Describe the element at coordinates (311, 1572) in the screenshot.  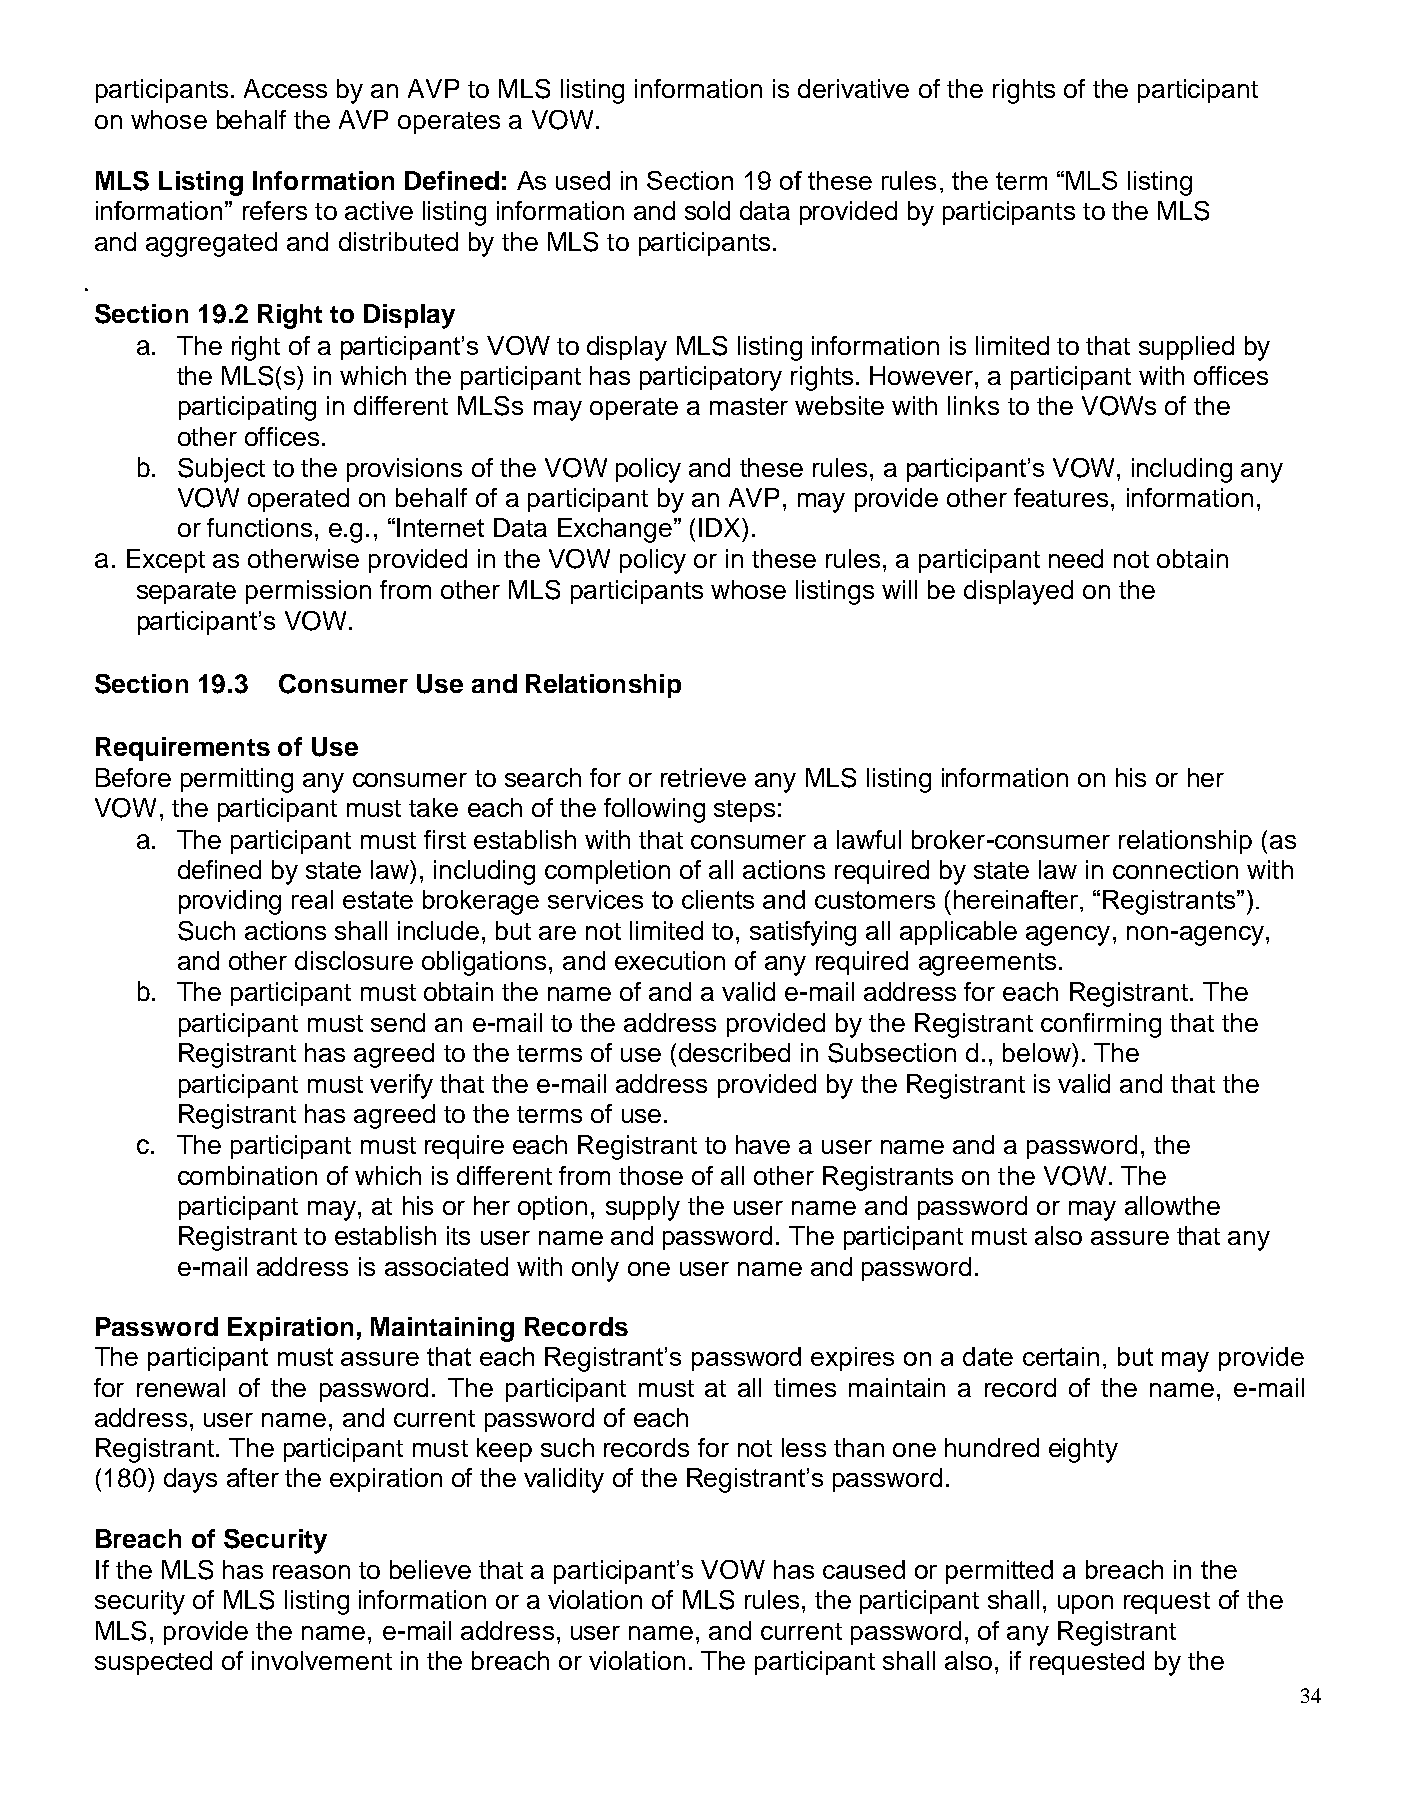
I see `reason` at that location.
